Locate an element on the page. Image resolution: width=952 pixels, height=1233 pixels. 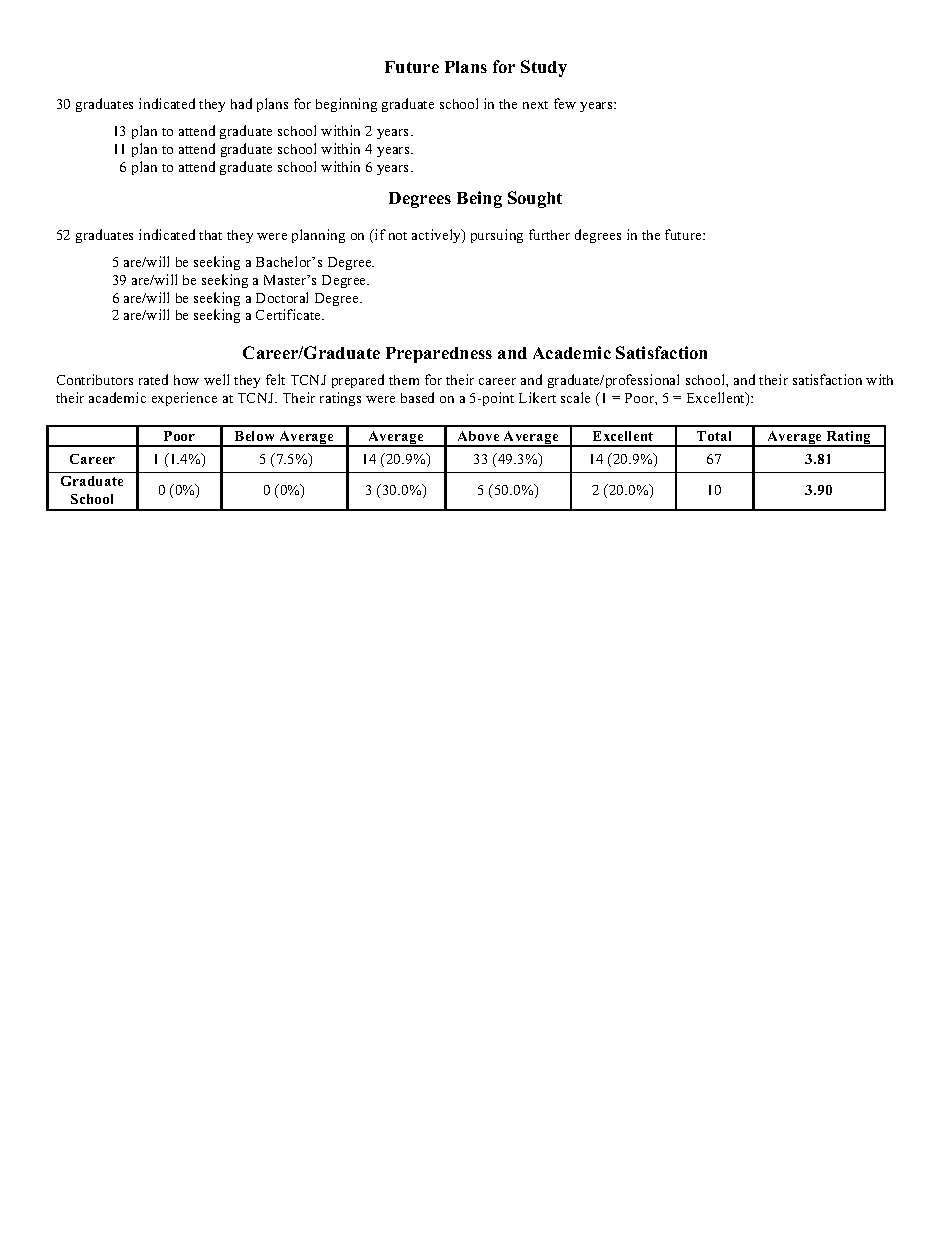
Study is located at coordinates (544, 68).
